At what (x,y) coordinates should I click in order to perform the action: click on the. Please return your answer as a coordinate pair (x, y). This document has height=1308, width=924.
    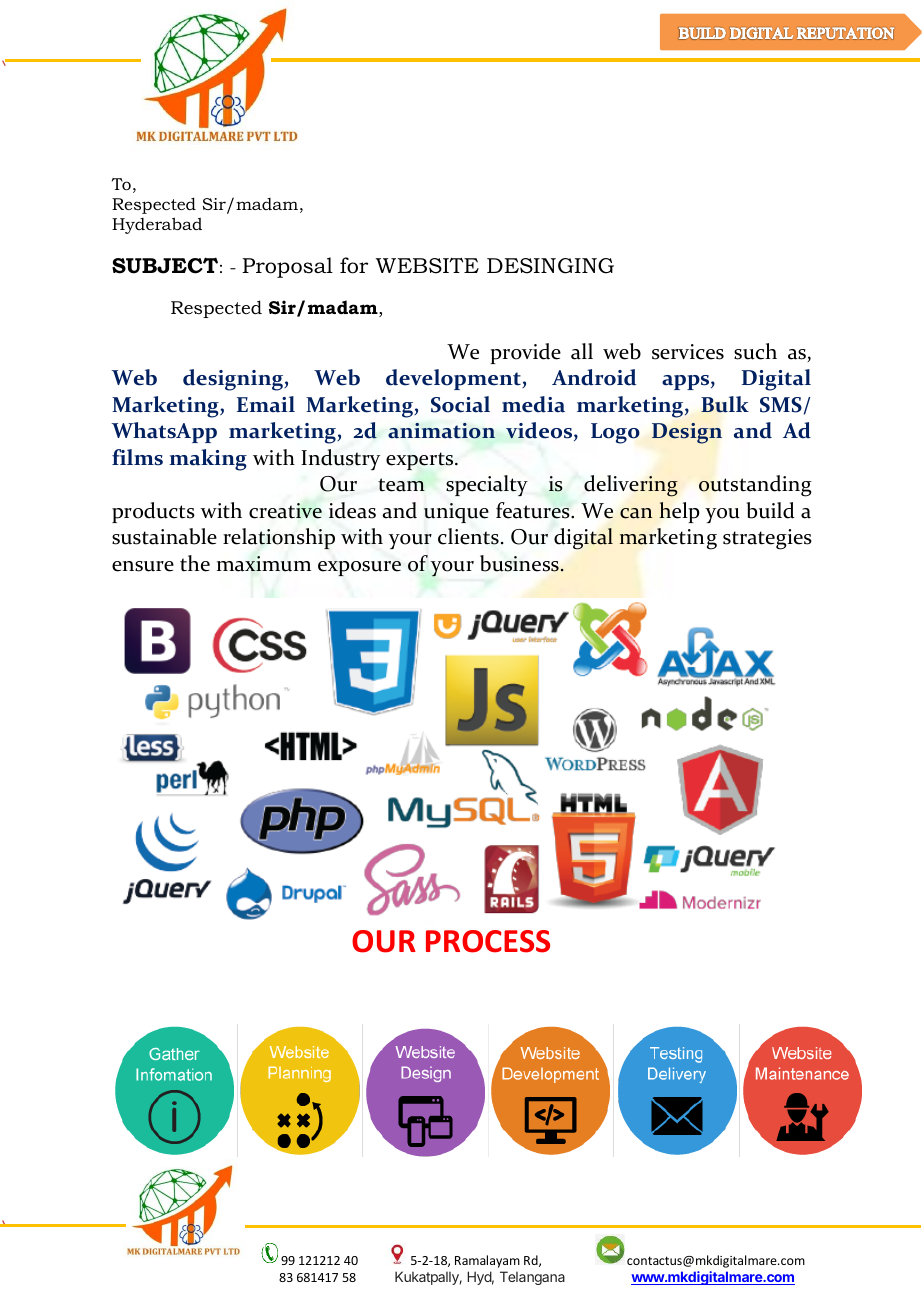
    Looking at the image, I should click on (195, 563).
